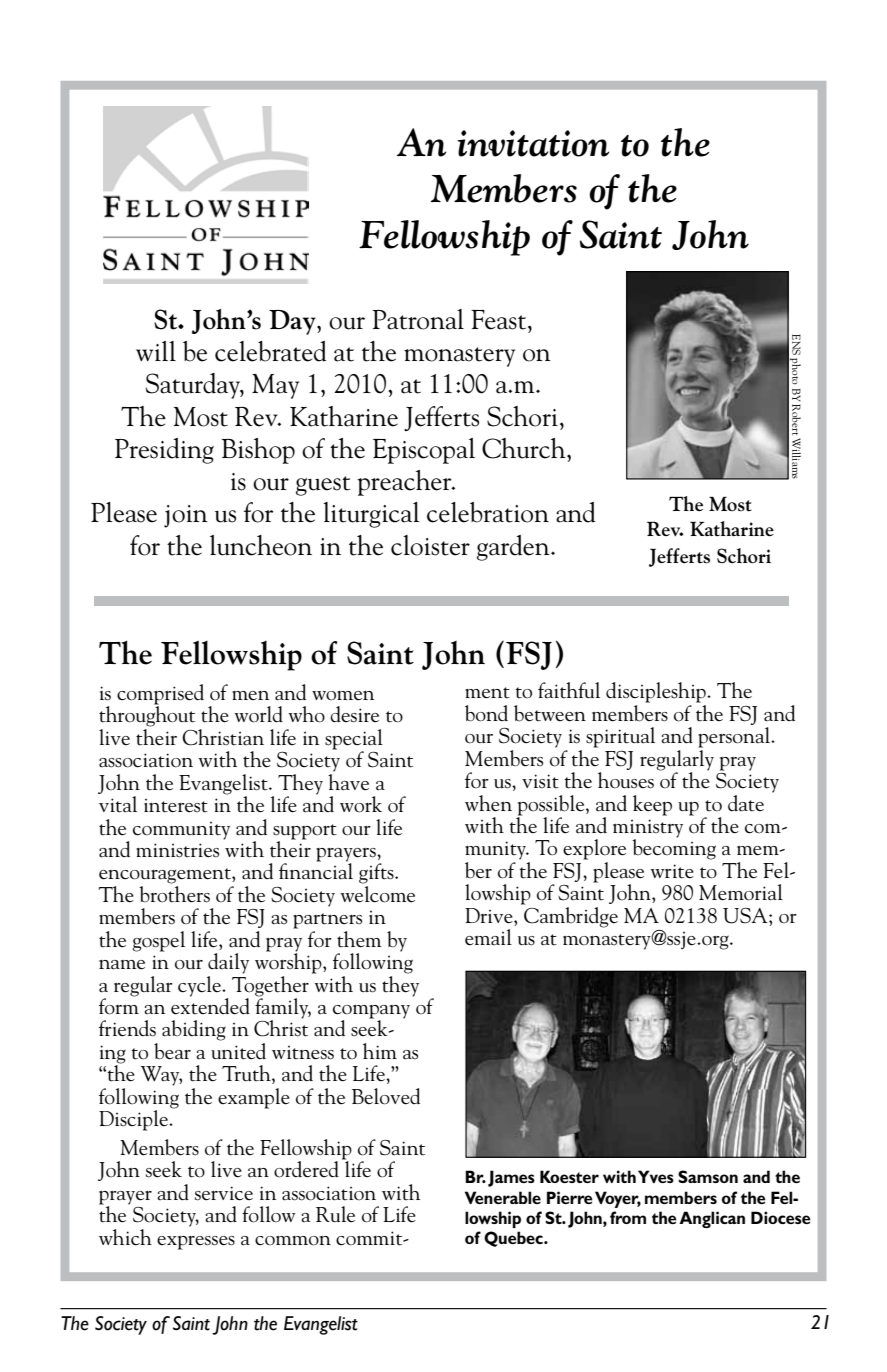 This screenshot has width=887, height=1372. Describe the element at coordinates (500, 320) in the screenshot. I see `Feast` at that location.
